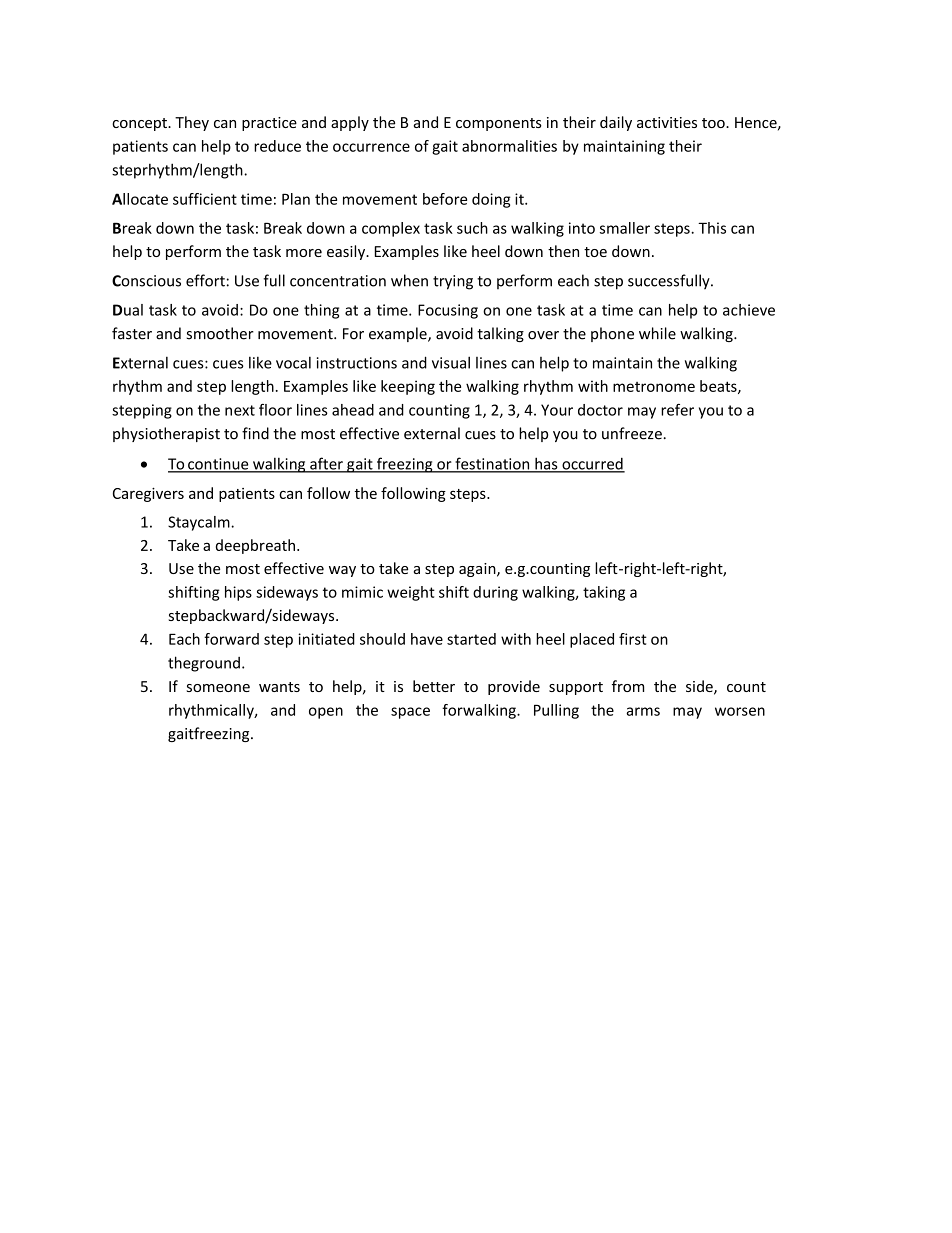  I want to click on someone, so click(218, 688).
